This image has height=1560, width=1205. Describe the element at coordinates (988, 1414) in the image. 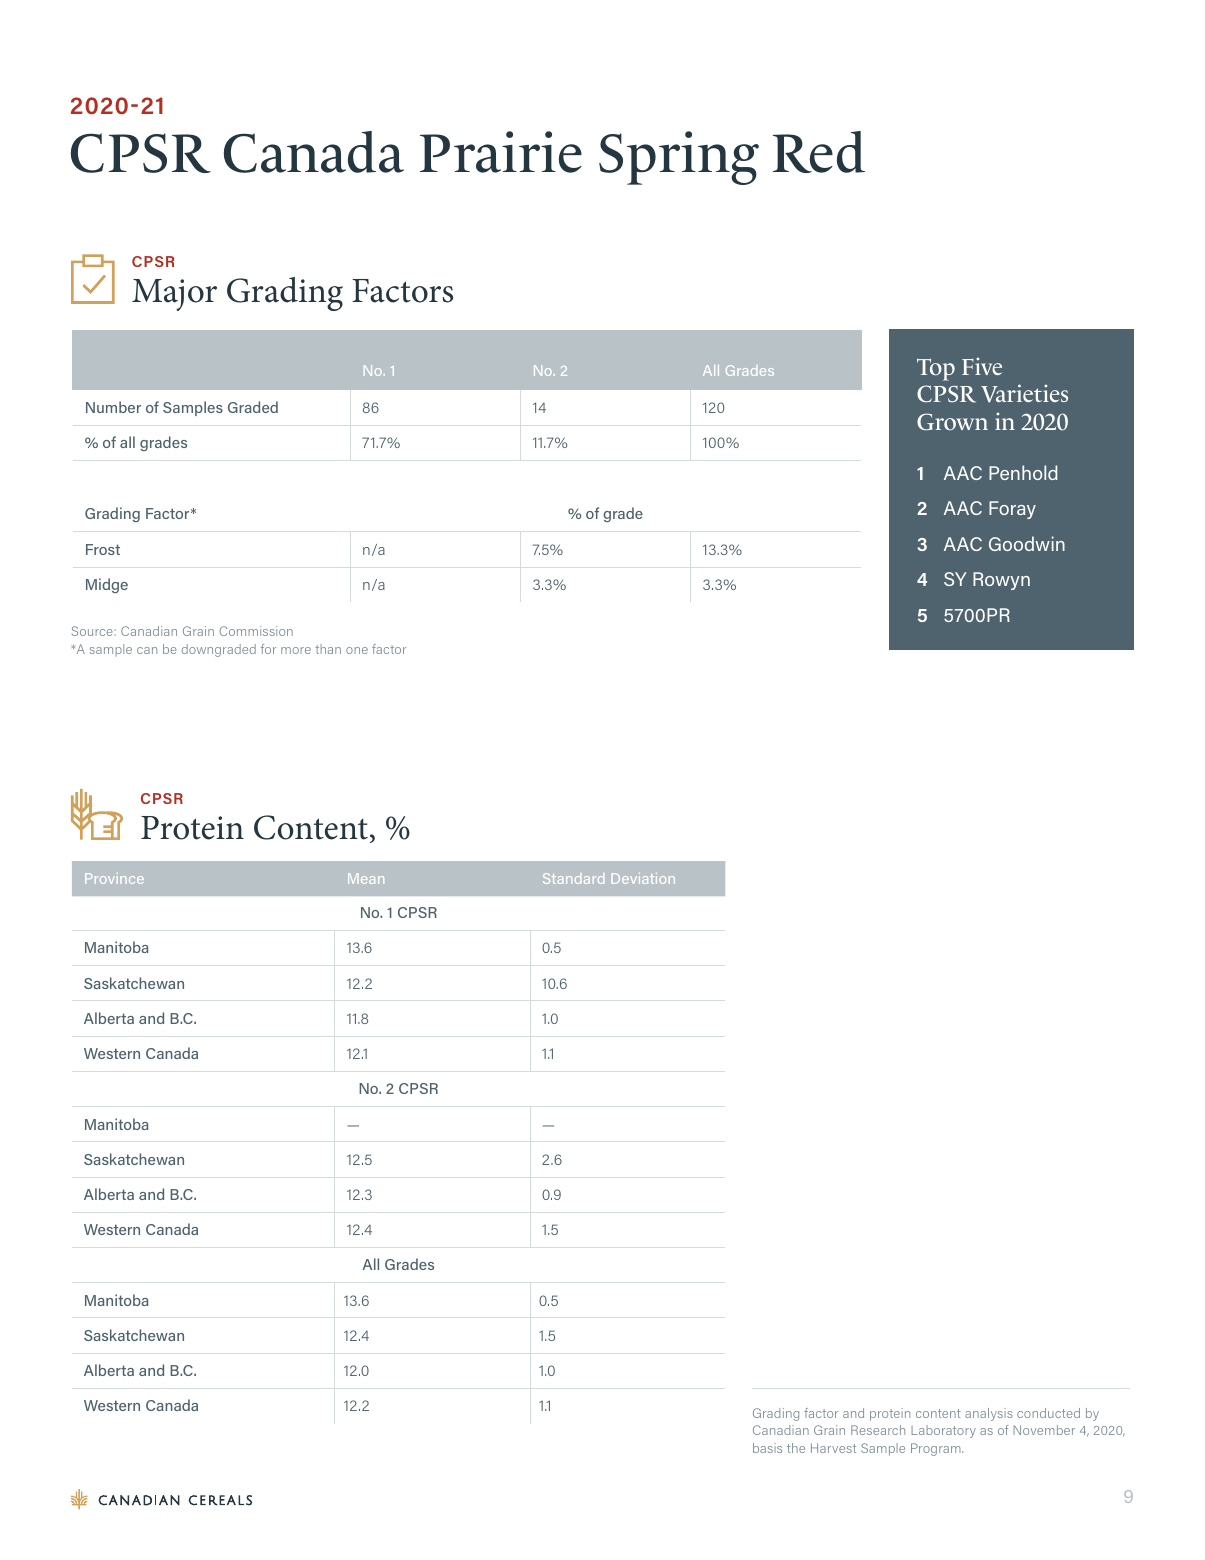

I see `analysis` at that location.
